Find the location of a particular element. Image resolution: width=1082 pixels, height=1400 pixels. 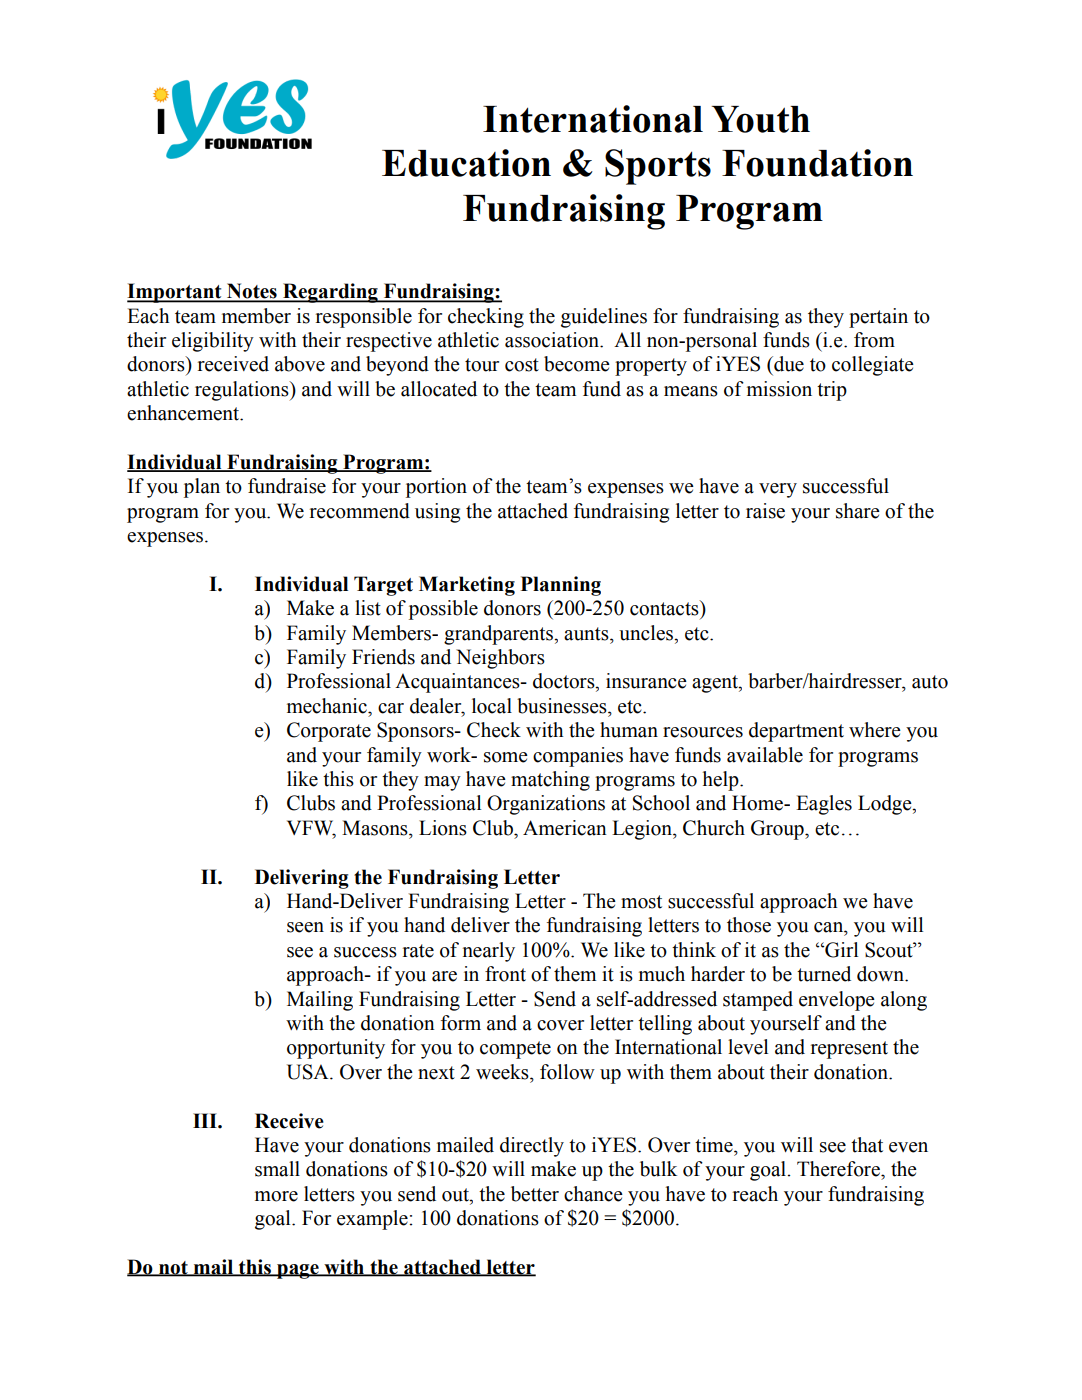

Therefore is located at coordinates (839, 1169).
